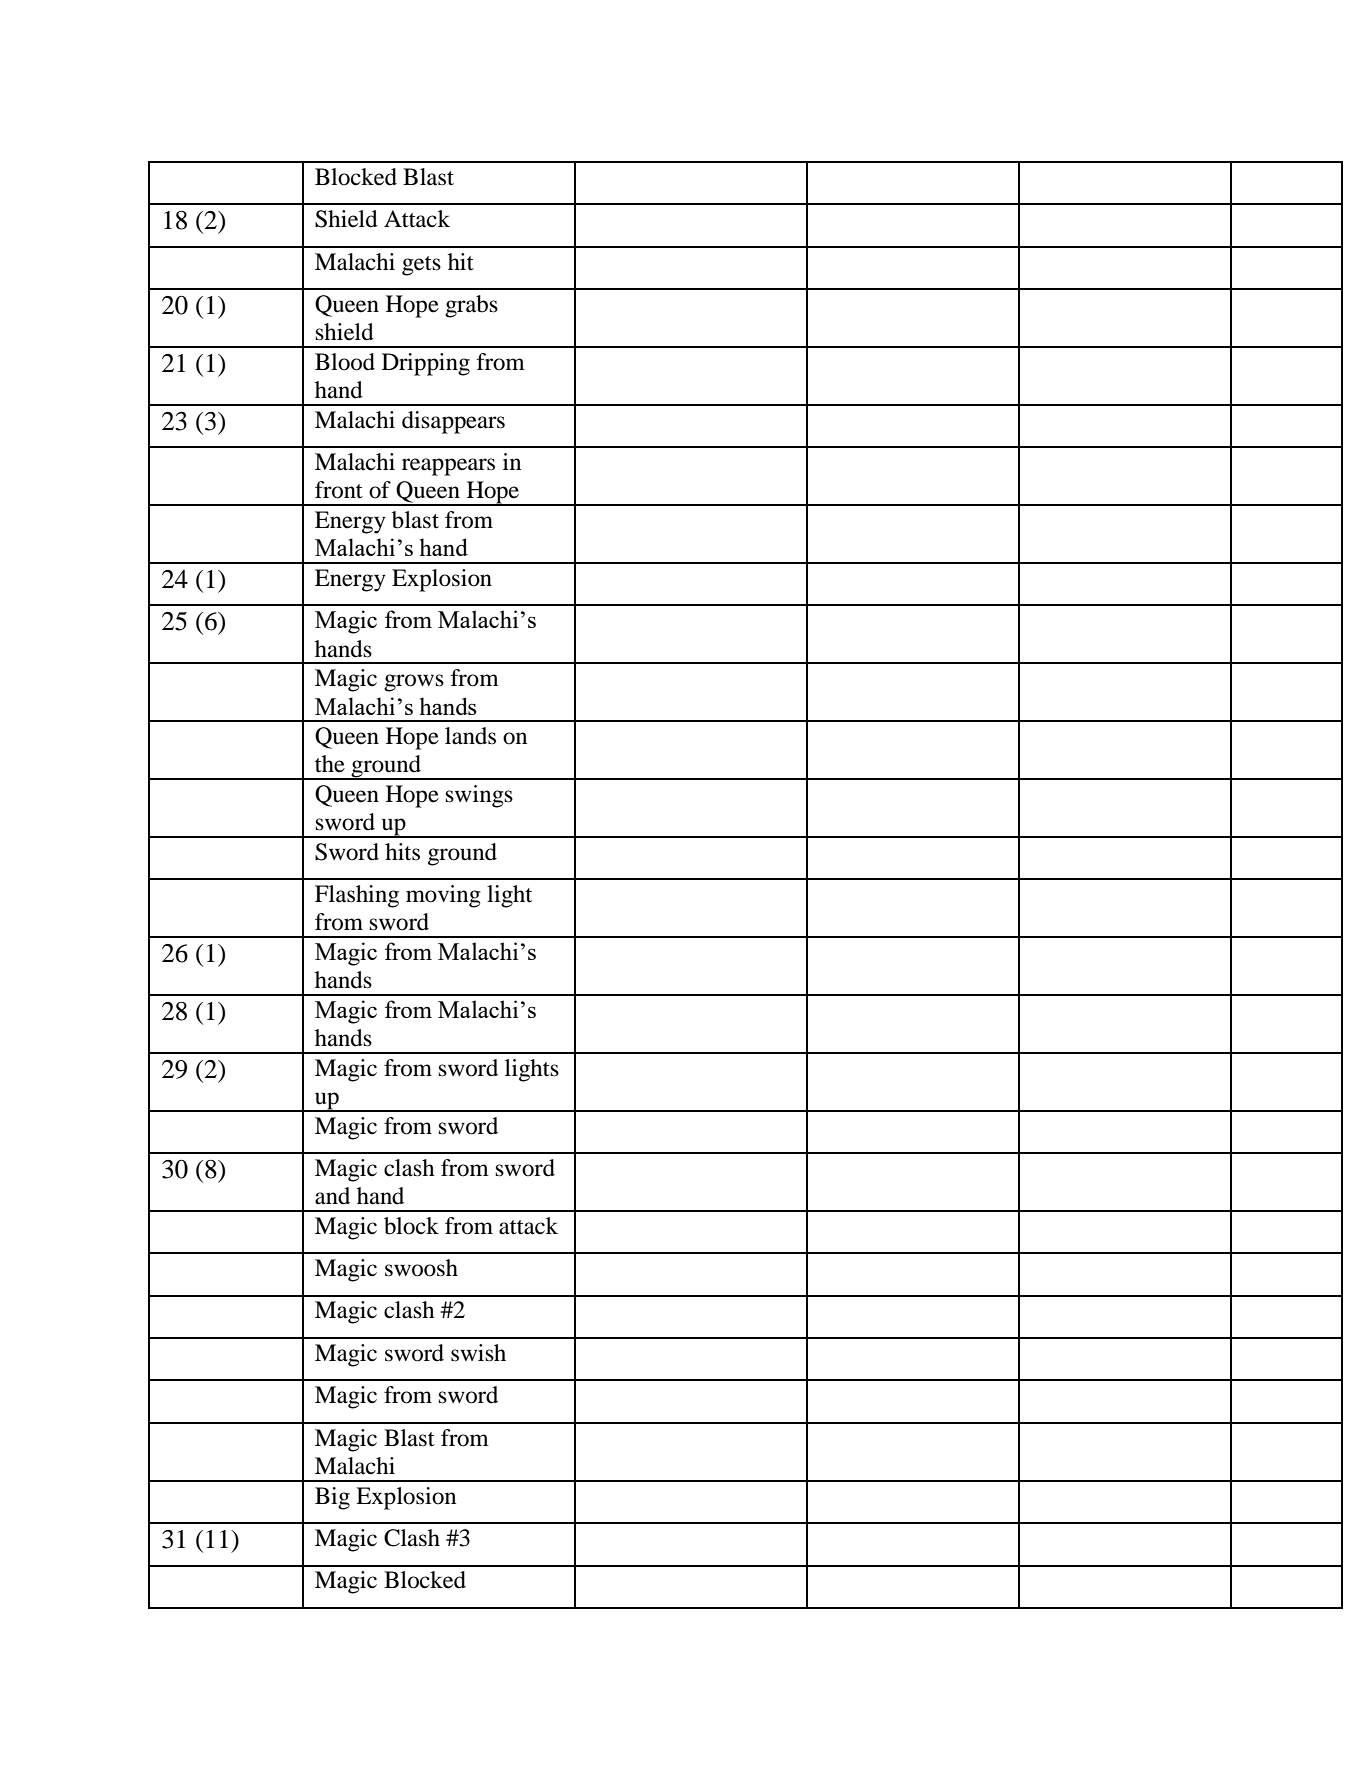 This document has width=1372, height=1776. Describe the element at coordinates (443, 896) in the document. I see `moving` at that location.
